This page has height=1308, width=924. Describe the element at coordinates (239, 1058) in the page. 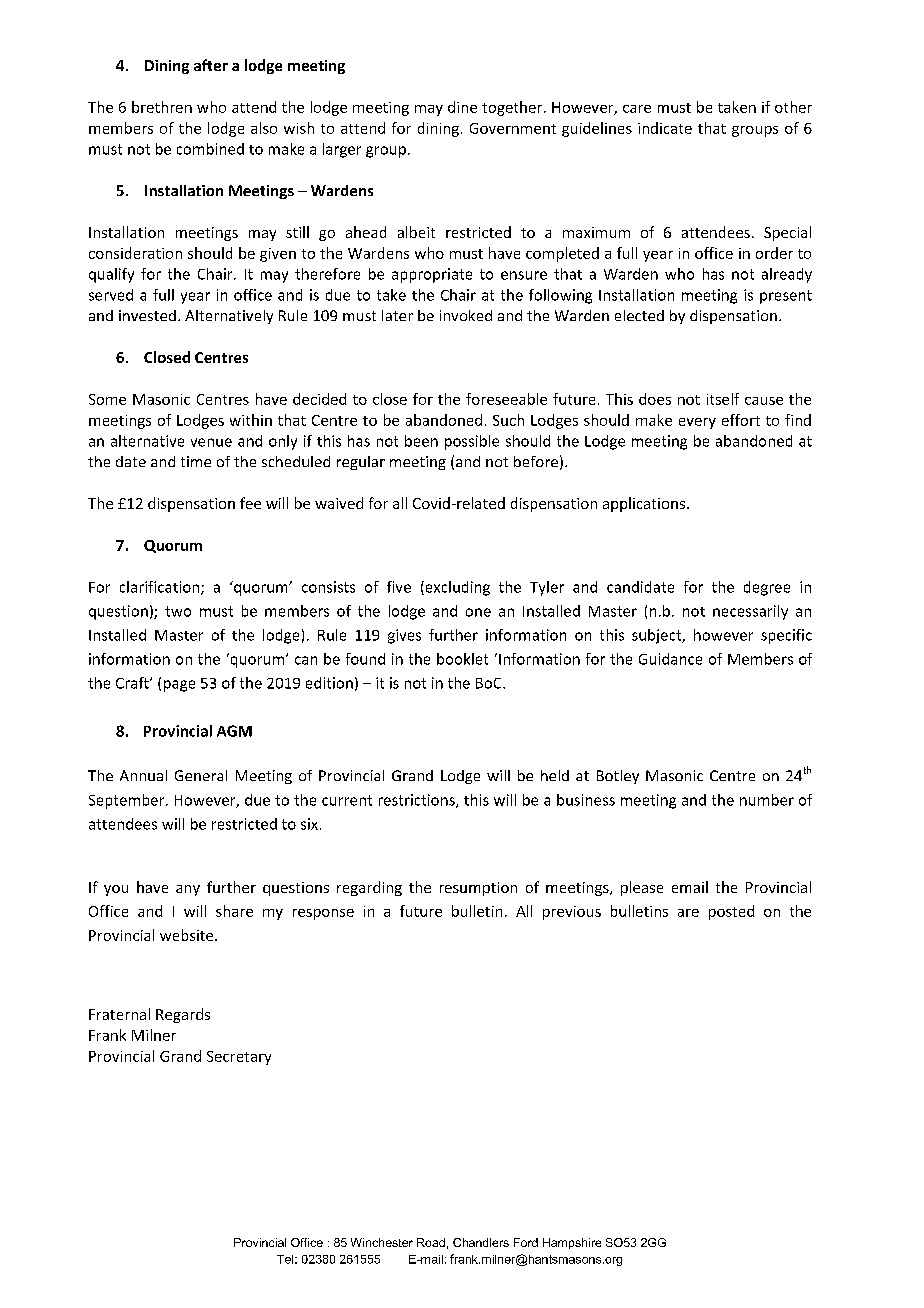

I see `Secretary` at that location.
